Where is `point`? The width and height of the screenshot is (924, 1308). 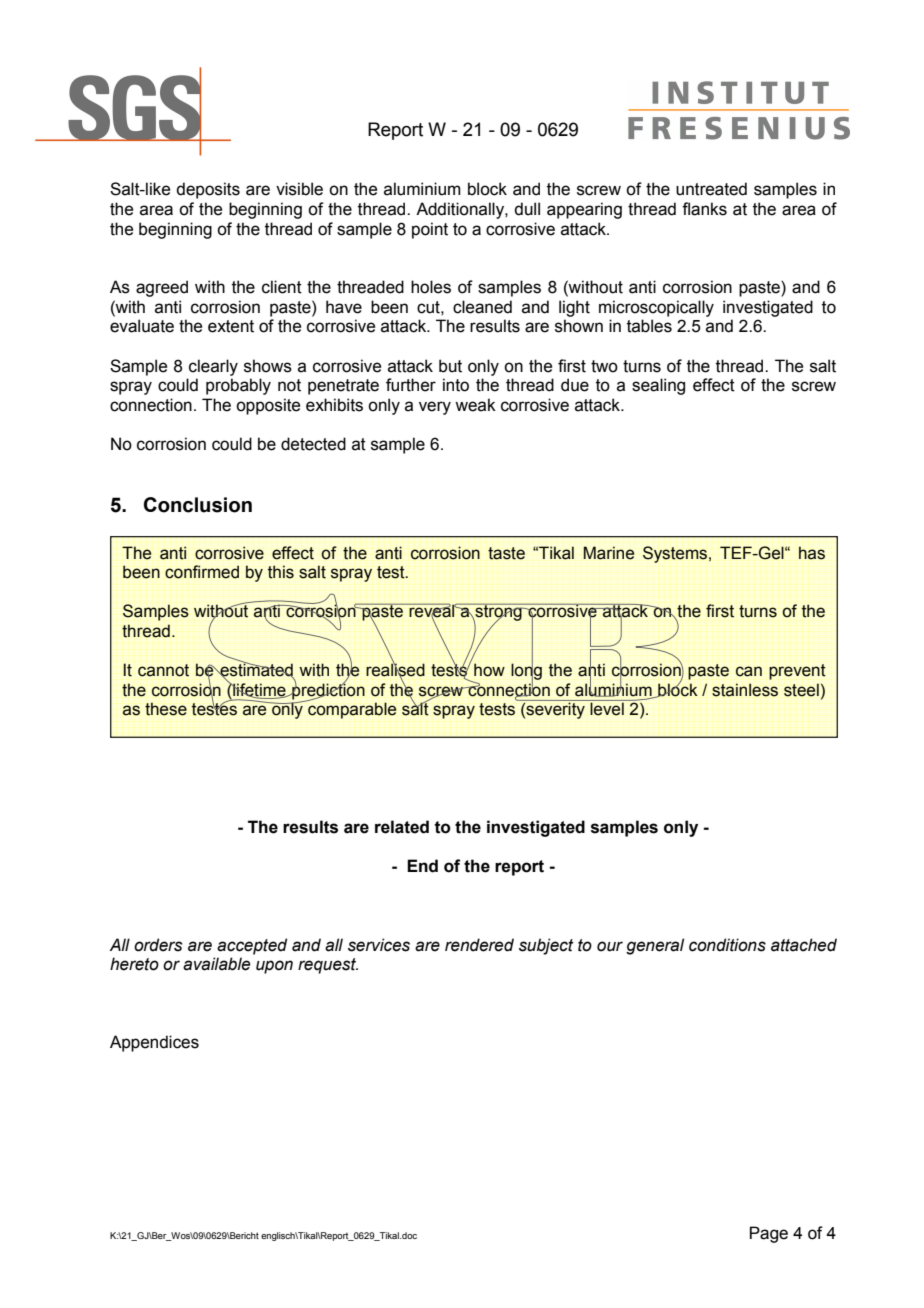
point is located at coordinates (430, 230).
